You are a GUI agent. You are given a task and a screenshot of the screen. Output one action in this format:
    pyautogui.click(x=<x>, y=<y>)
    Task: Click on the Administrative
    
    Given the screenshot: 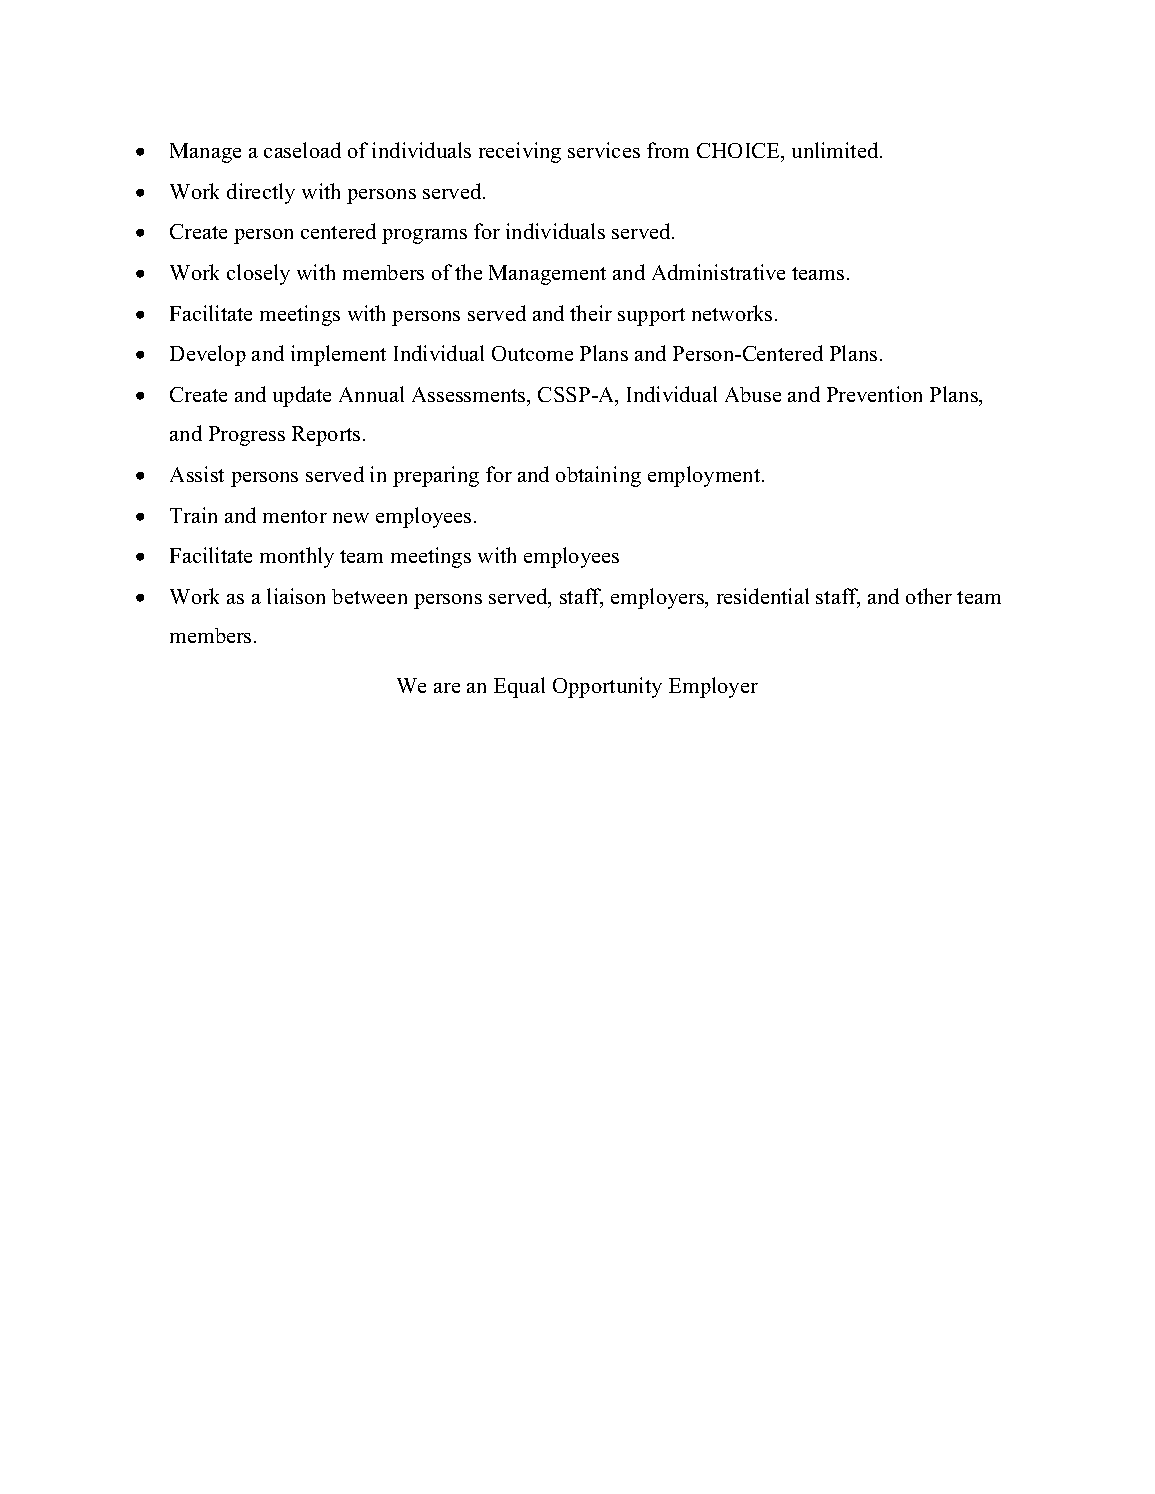 What is the action you would take?
    pyautogui.click(x=718, y=272)
